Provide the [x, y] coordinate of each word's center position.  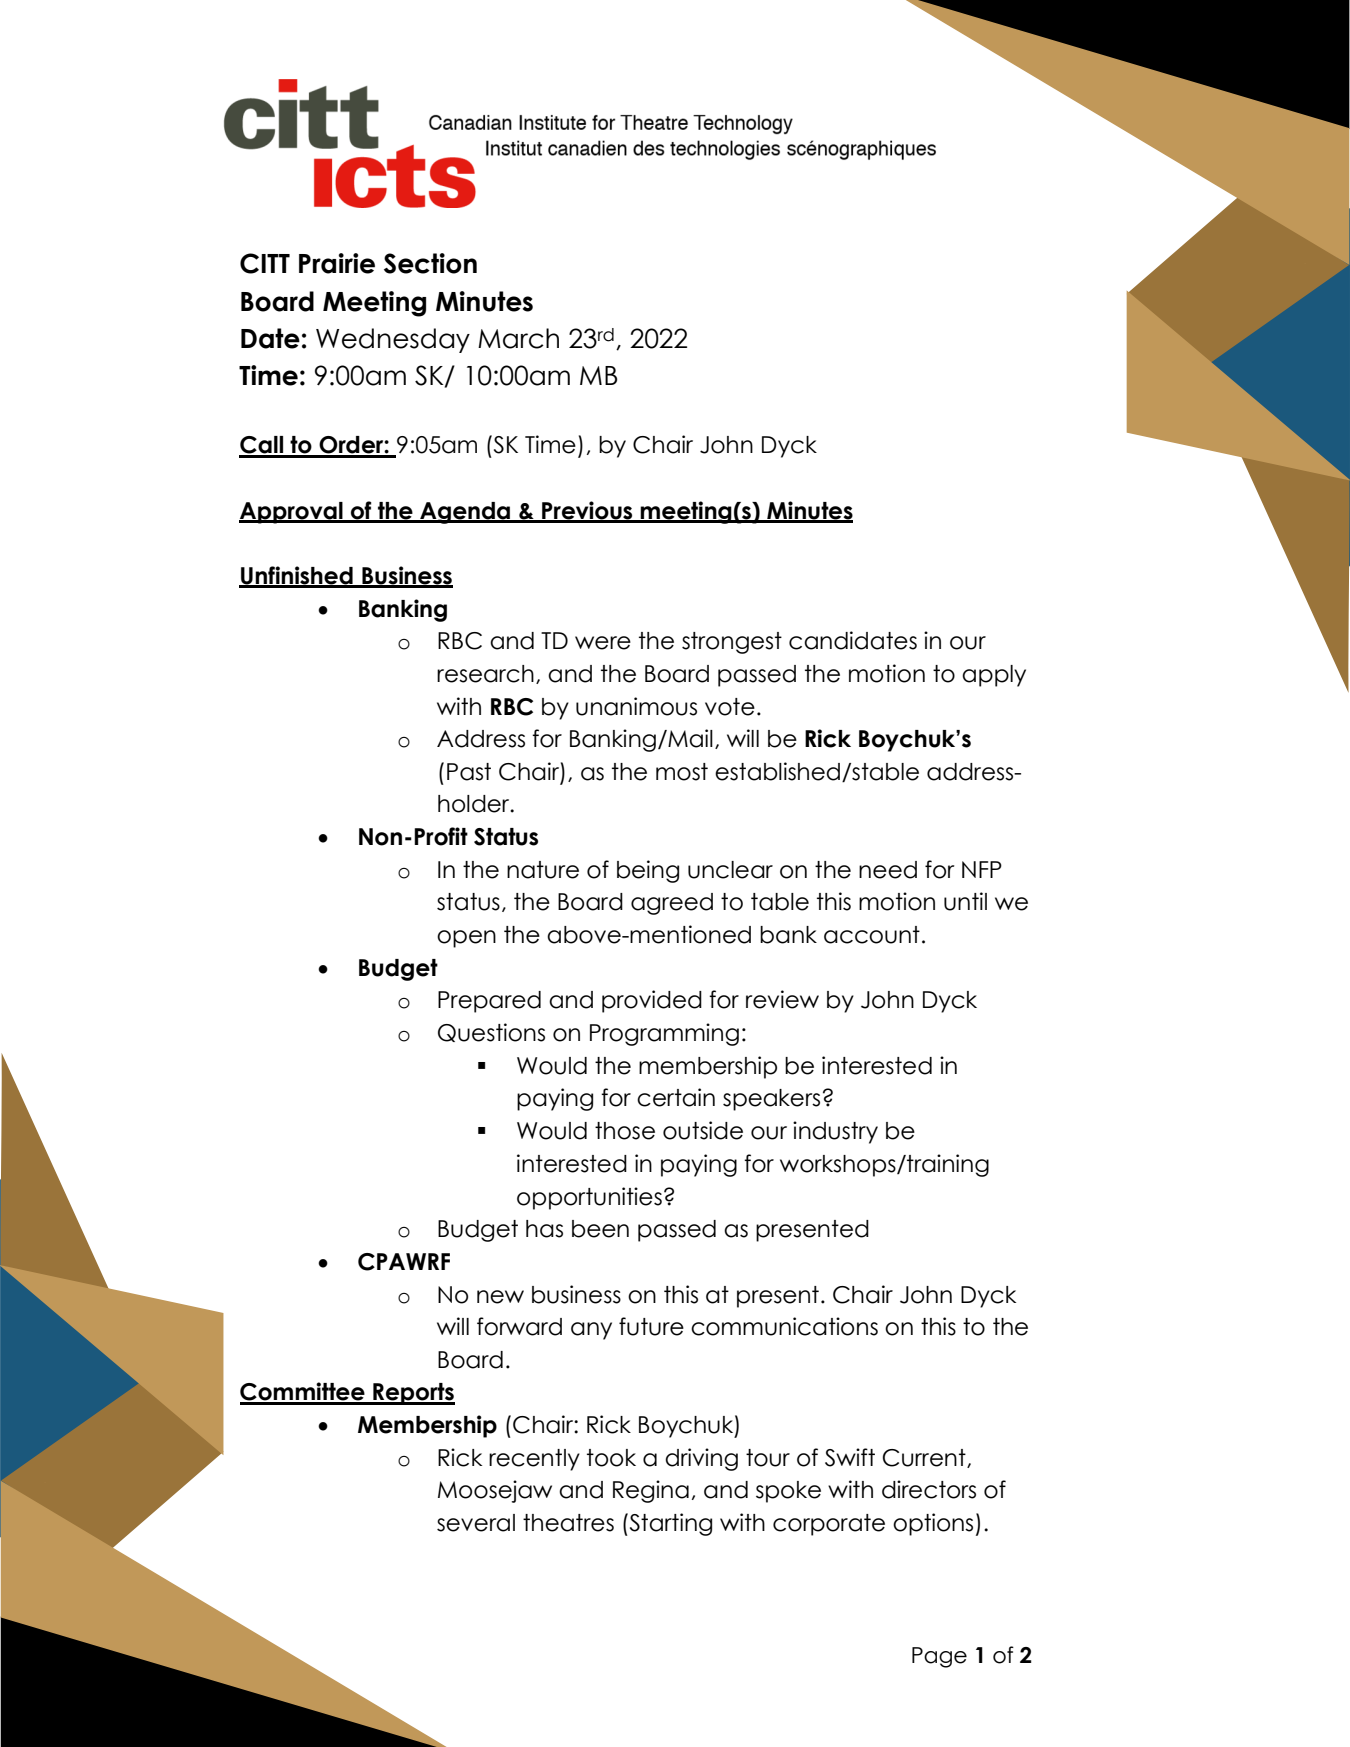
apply [994, 676]
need [888, 870]
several [476, 1523]
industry [835, 1132]
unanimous [636, 706]
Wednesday [393, 340]
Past [469, 772]
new [500, 1297]
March [518, 338]
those [625, 1131]
